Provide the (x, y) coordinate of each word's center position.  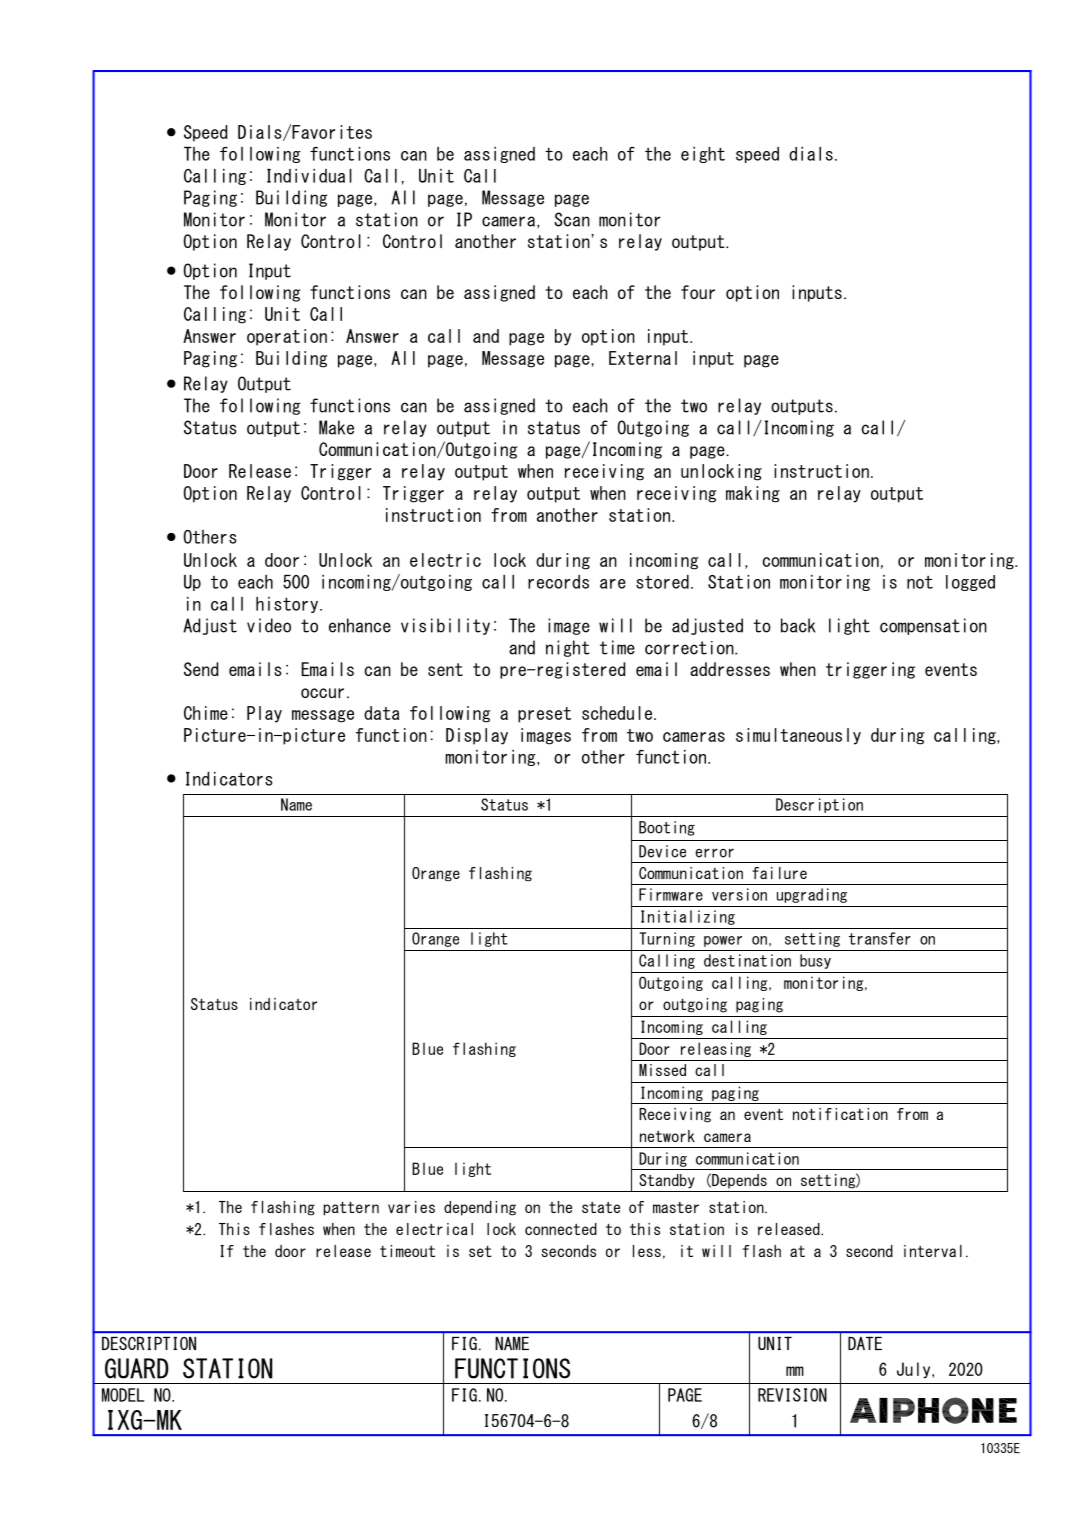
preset (544, 715)
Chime (206, 713)
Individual (309, 176)
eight (703, 155)
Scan (572, 219)
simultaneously (798, 736)
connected (561, 1229)
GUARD (137, 1368)
